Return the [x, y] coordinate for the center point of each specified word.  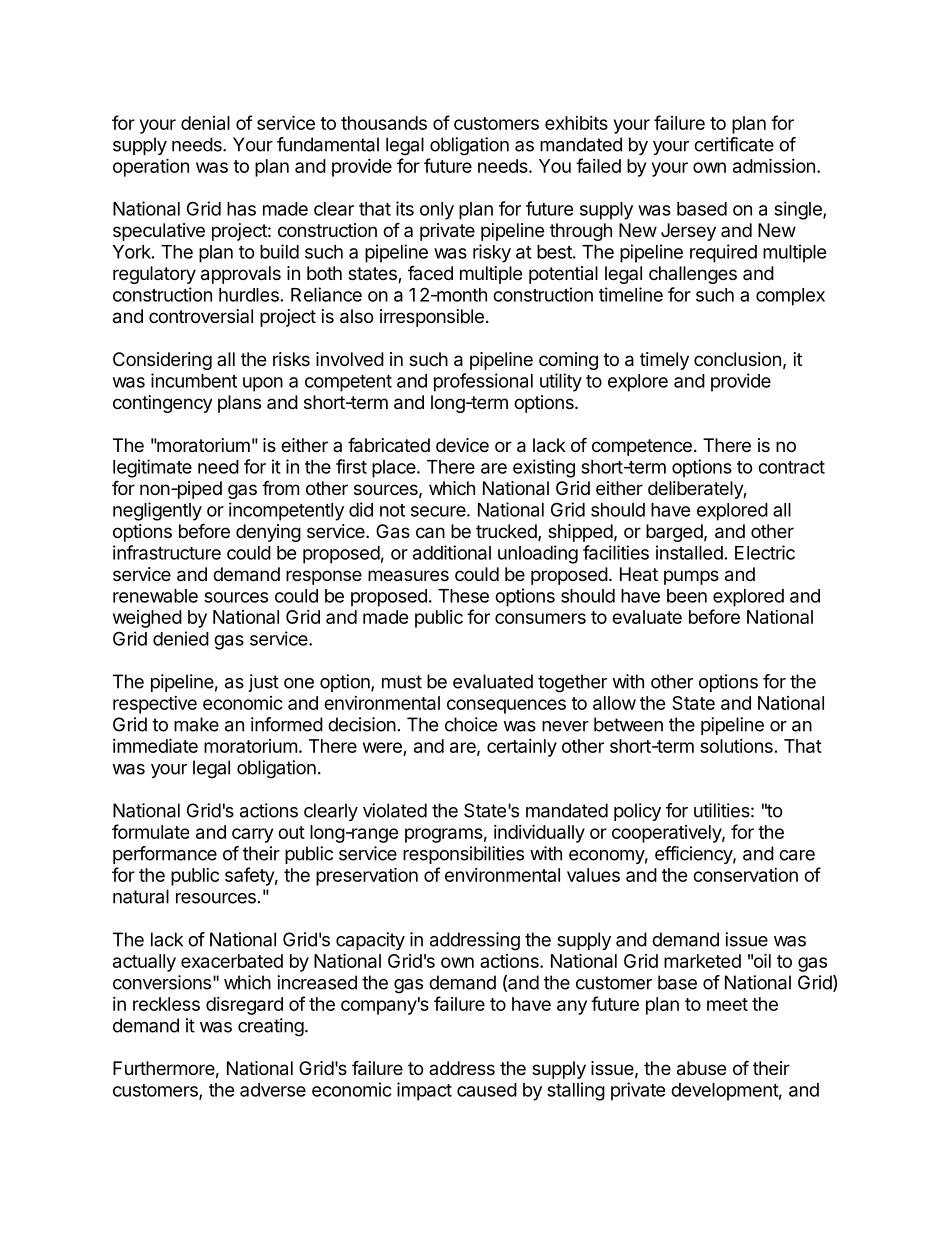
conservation [745, 875]
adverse [273, 1090]
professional [483, 382]
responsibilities [463, 855]
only [437, 211]
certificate [734, 144]
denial [205, 123]
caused [487, 1090]
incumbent [194, 380]
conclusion [737, 359]
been [687, 596]
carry [252, 835]
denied [181, 638]
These [463, 596]
